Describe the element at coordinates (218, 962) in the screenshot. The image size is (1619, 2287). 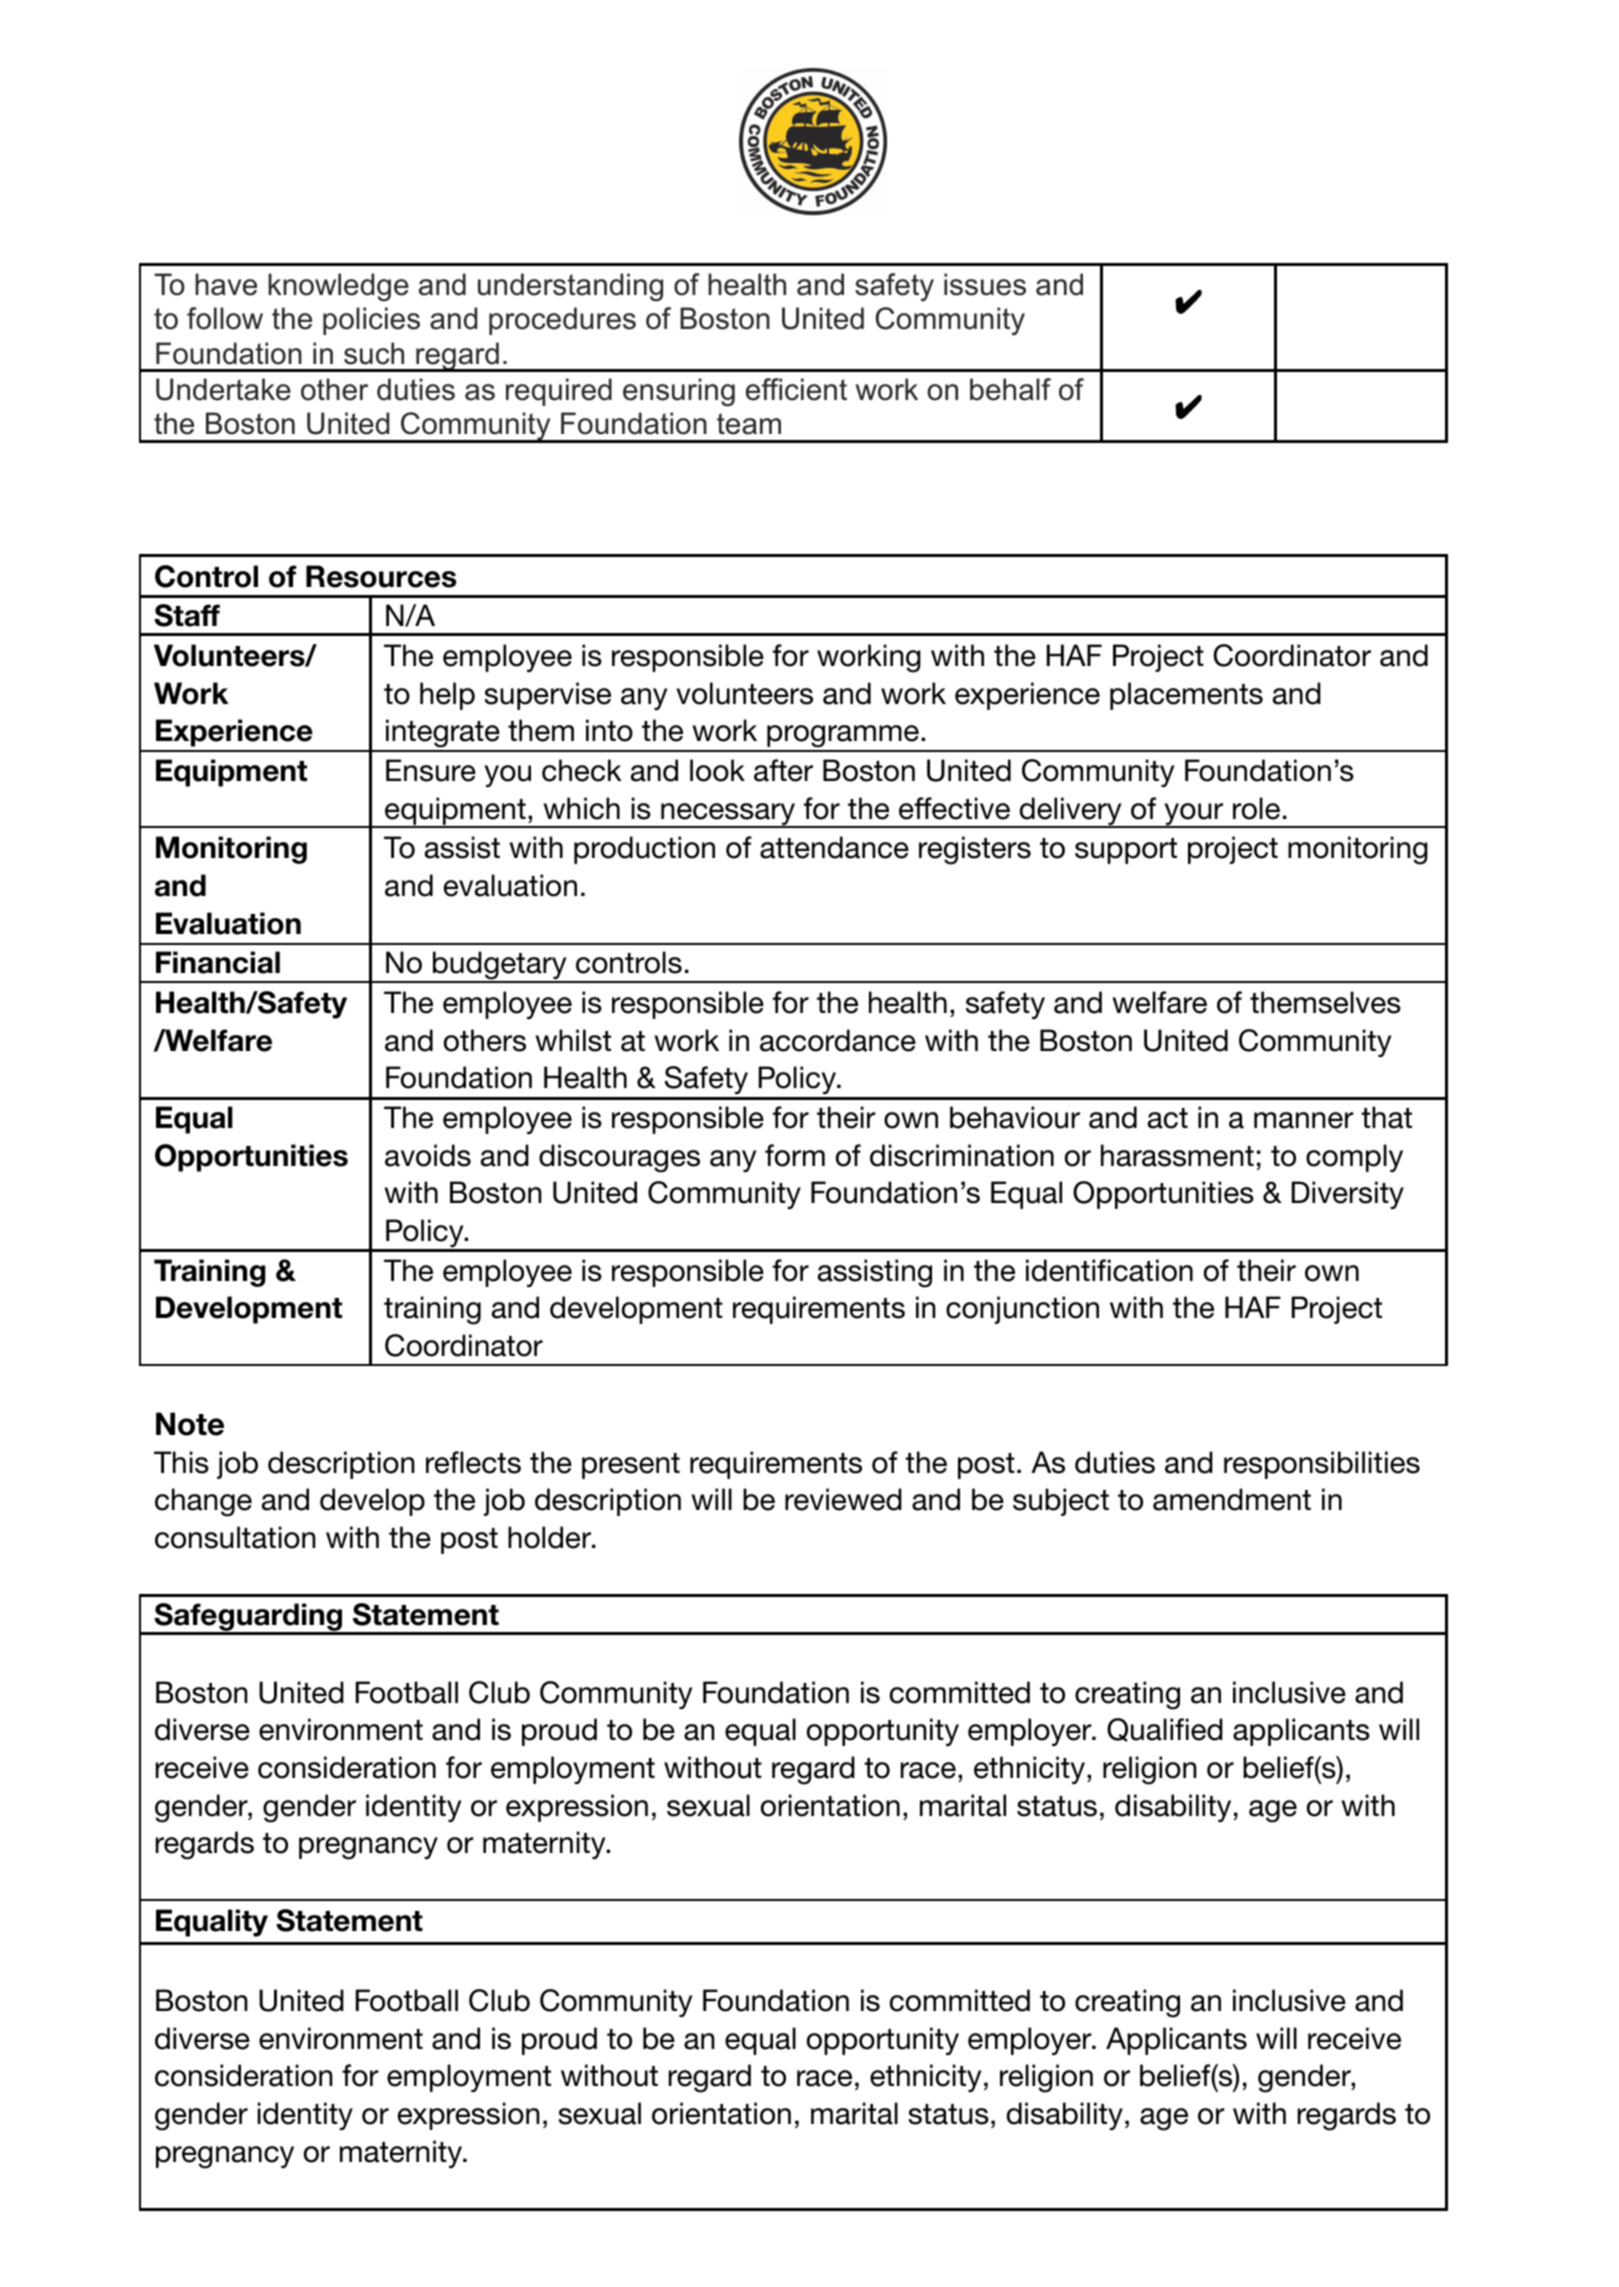
I see `Financial` at that location.
